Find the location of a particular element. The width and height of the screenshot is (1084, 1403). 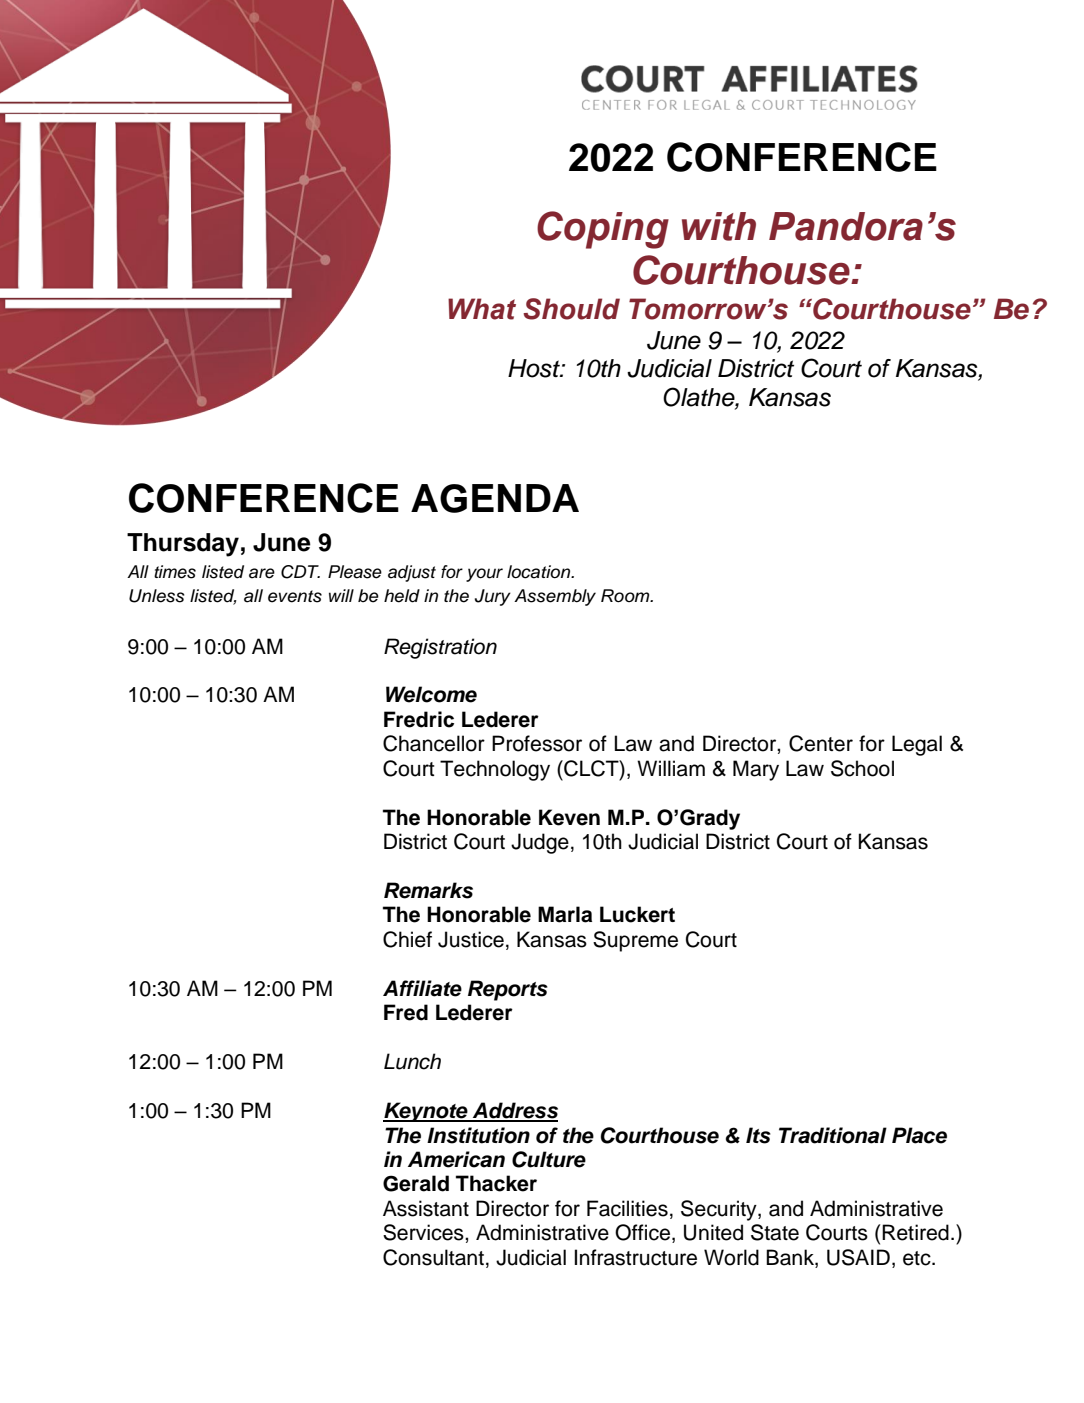

with is located at coordinates (719, 226).
